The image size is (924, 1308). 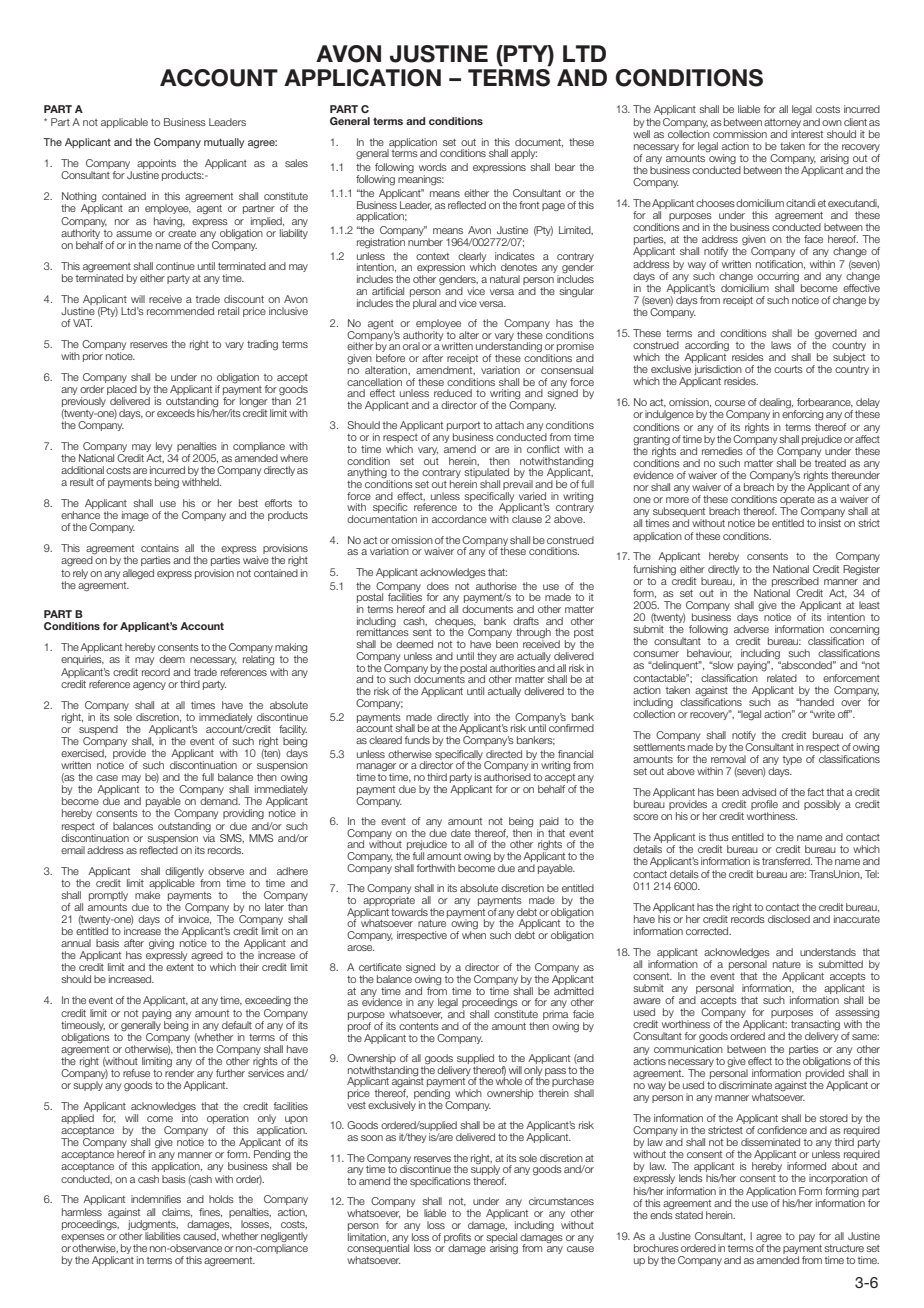 I want to click on incorporation, so click(x=838, y=1179).
